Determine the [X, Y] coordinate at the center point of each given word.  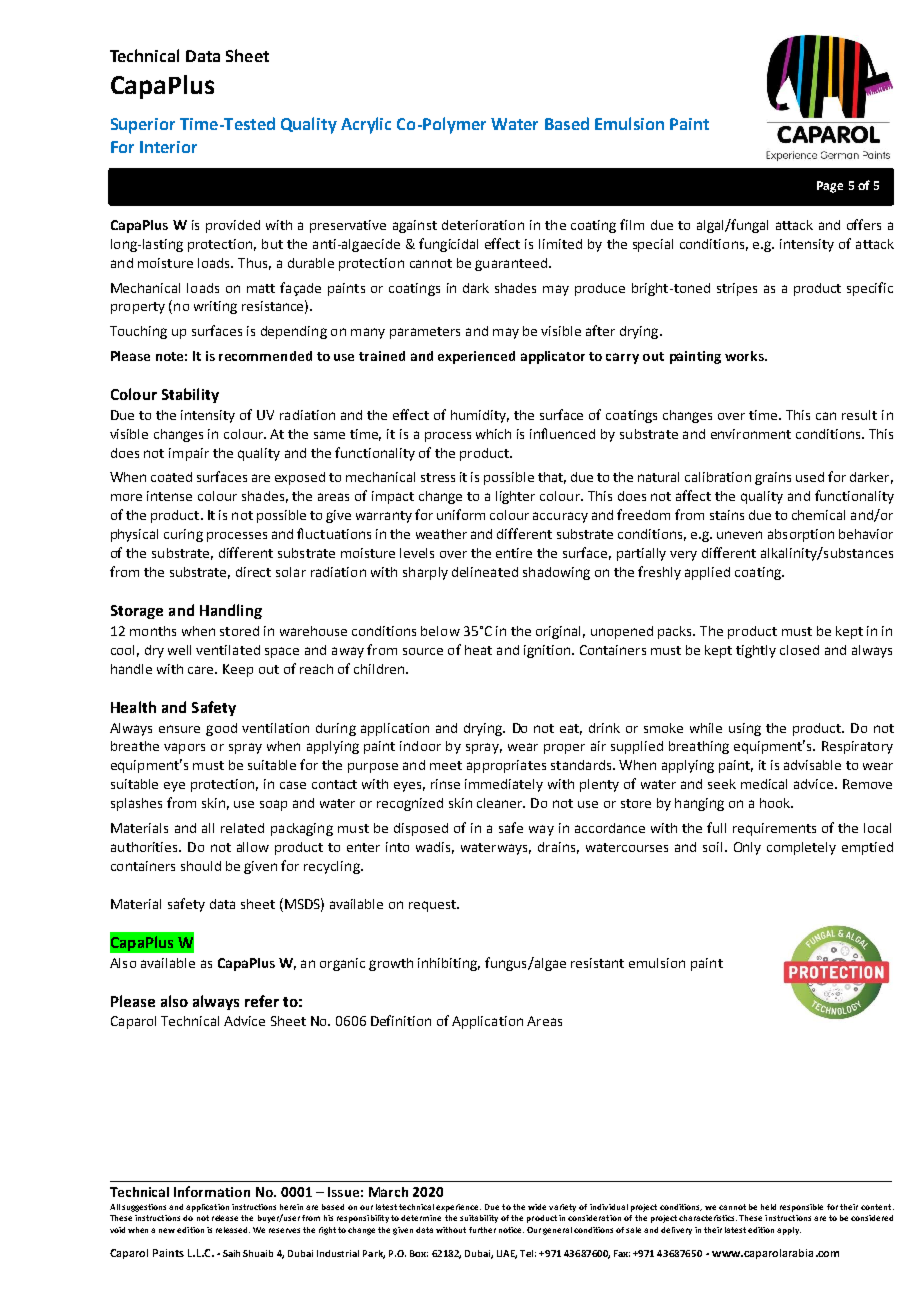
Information [212, 1191]
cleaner [501, 803]
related [242, 828]
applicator [553, 357]
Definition [401, 1020]
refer [262, 1001]
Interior [168, 147]
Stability [190, 395]
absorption [801, 535]
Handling [231, 611]
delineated [485, 572]
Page [830, 187]
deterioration [483, 225]
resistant [597, 963]
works [745, 356]
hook [776, 803]
